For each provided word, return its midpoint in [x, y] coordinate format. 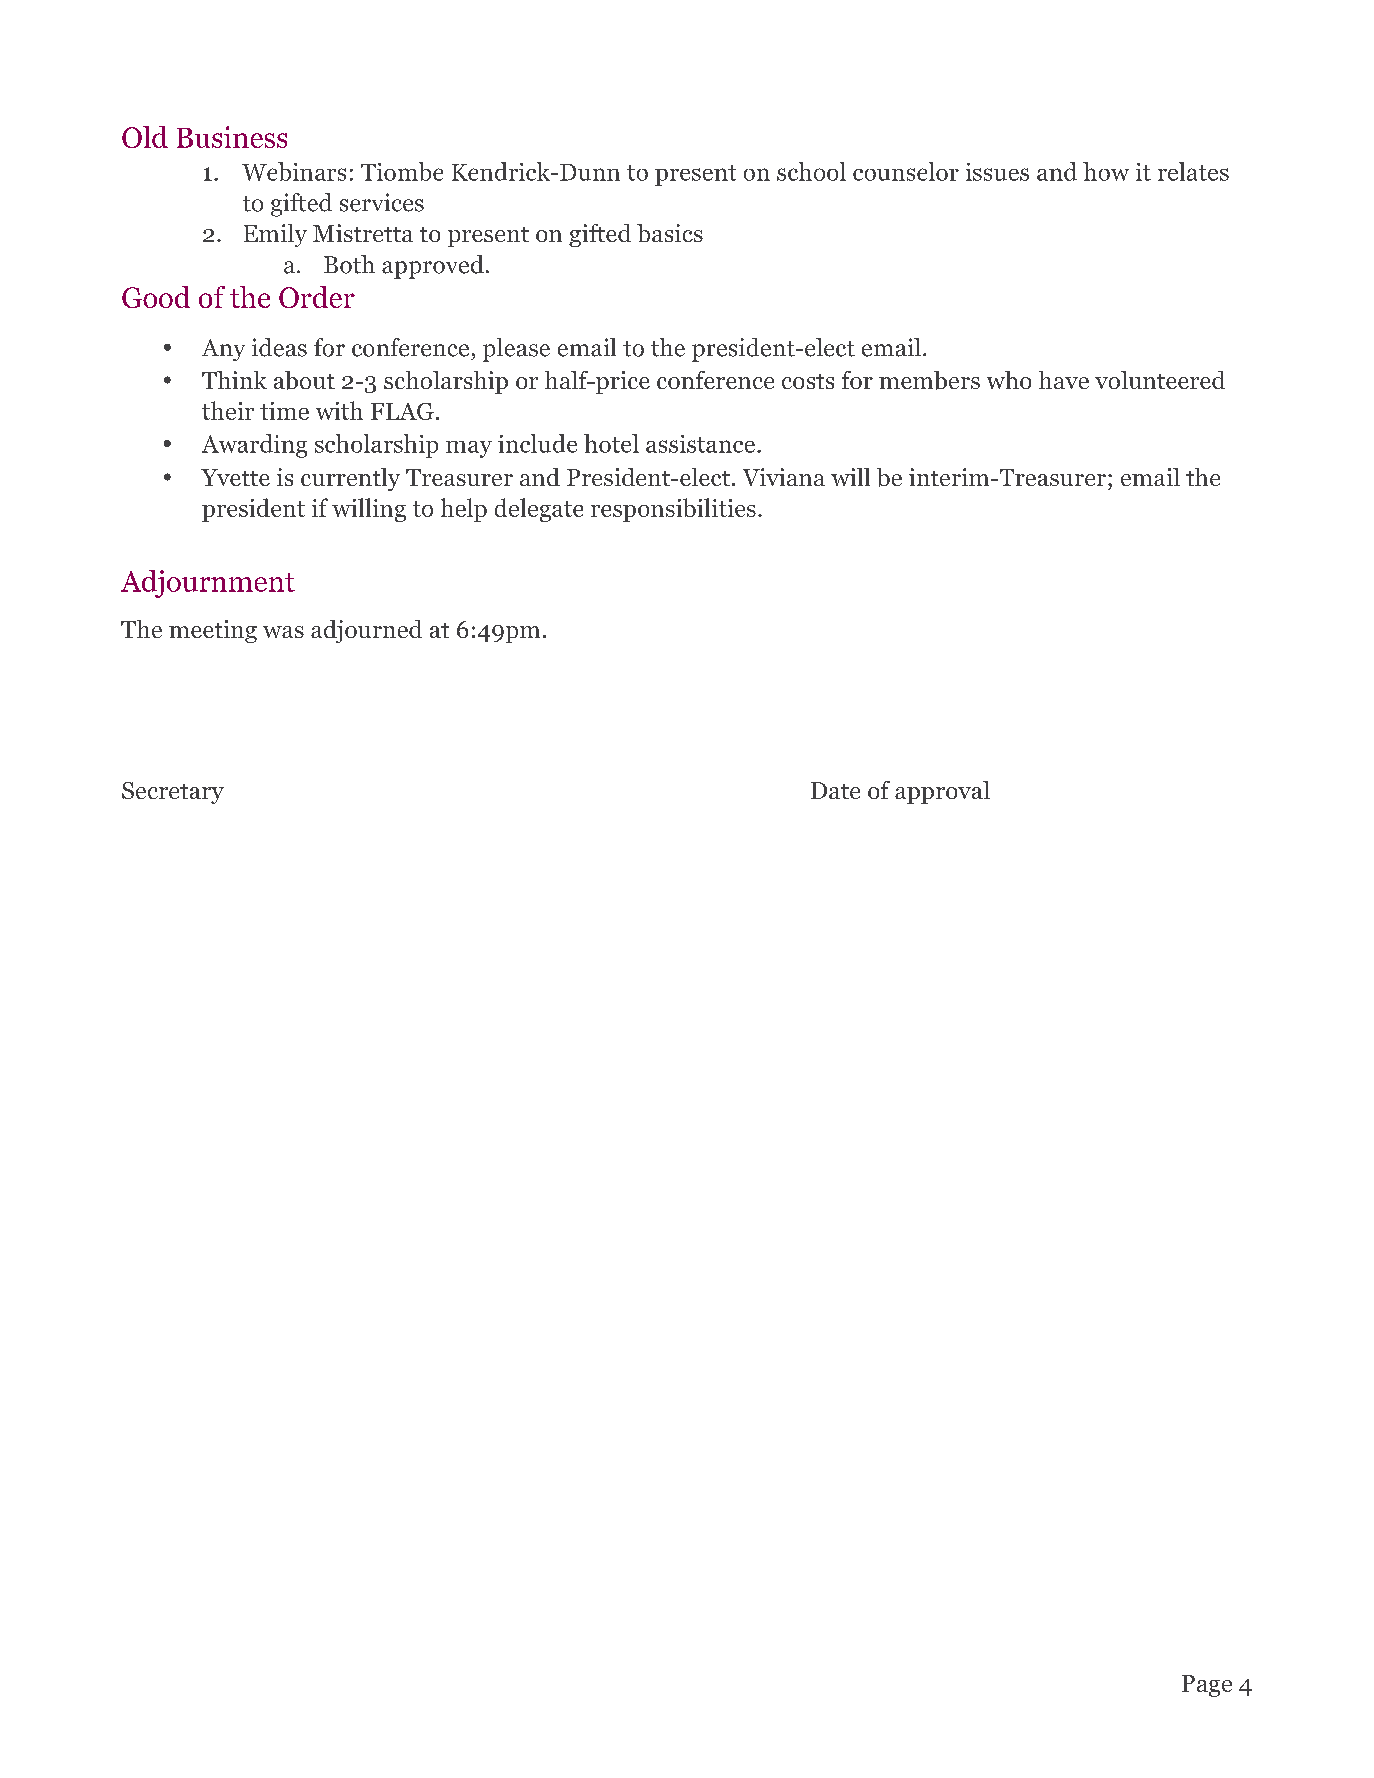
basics [670, 233]
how [1106, 171]
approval [942, 792]
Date [835, 790]
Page [1207, 1686]
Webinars [294, 171]
